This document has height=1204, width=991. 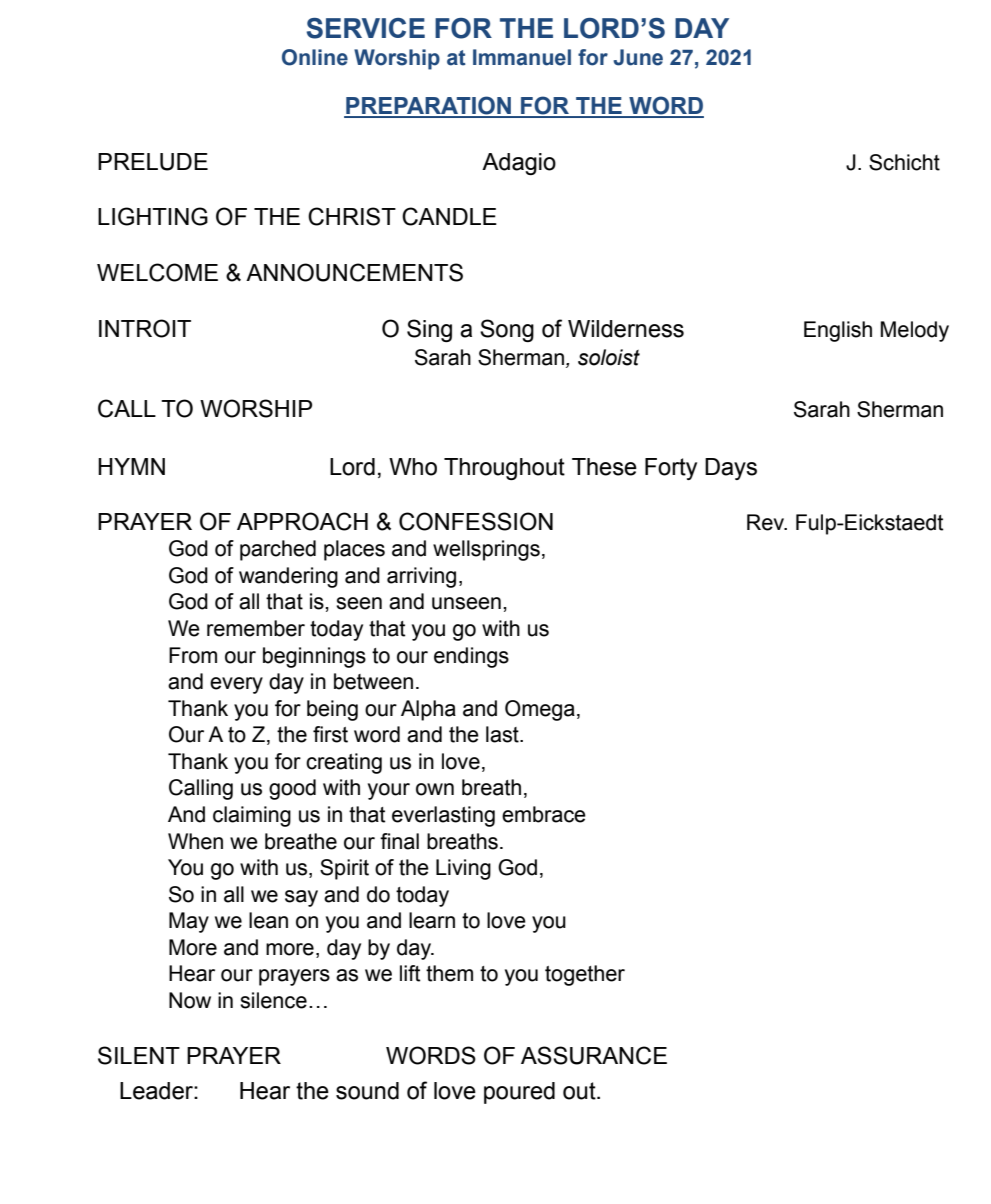 What do you see at coordinates (519, 1093) in the document?
I see `poured` at bounding box center [519, 1093].
